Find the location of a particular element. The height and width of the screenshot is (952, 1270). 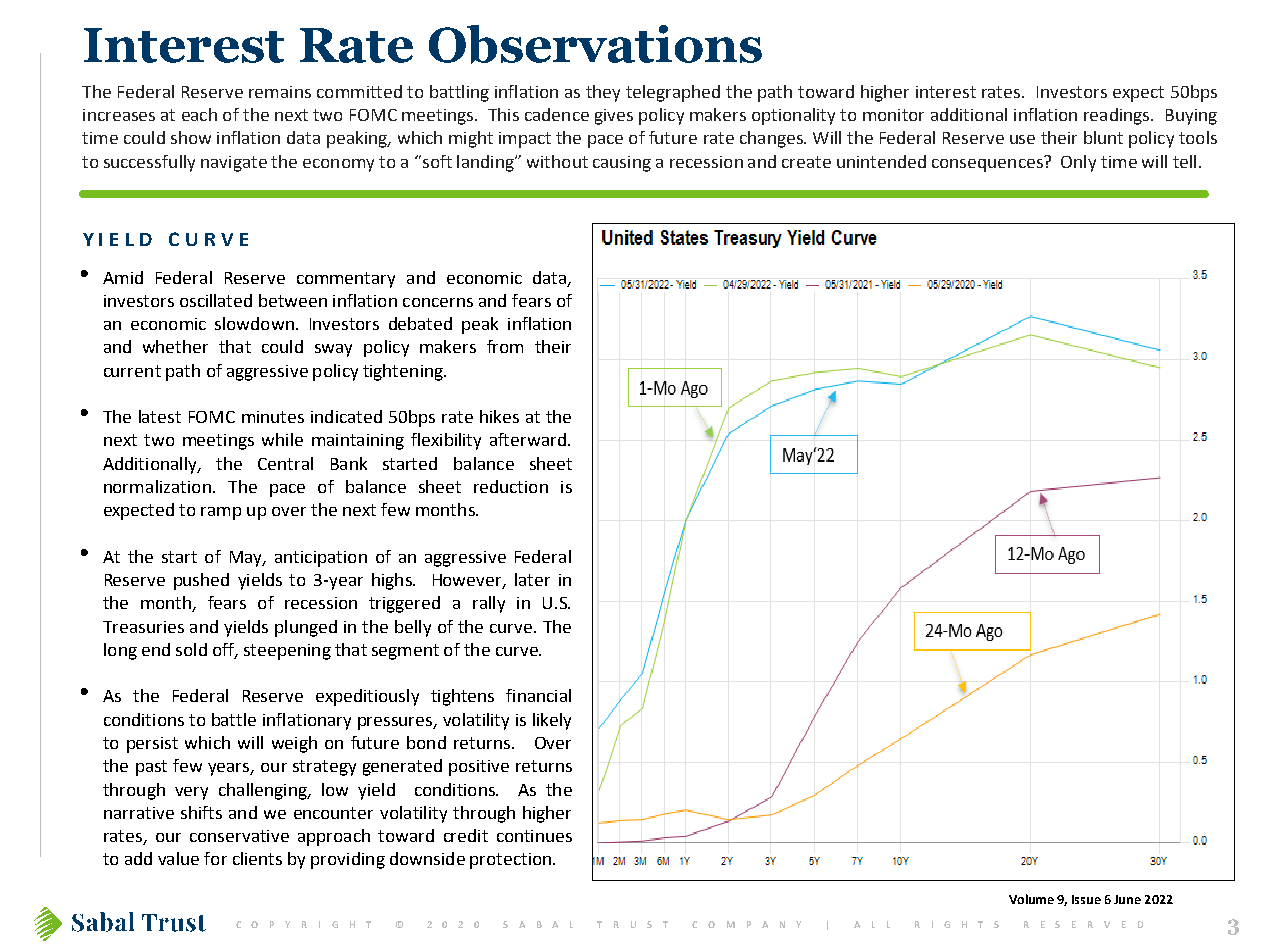

clients is located at coordinates (257, 858).
